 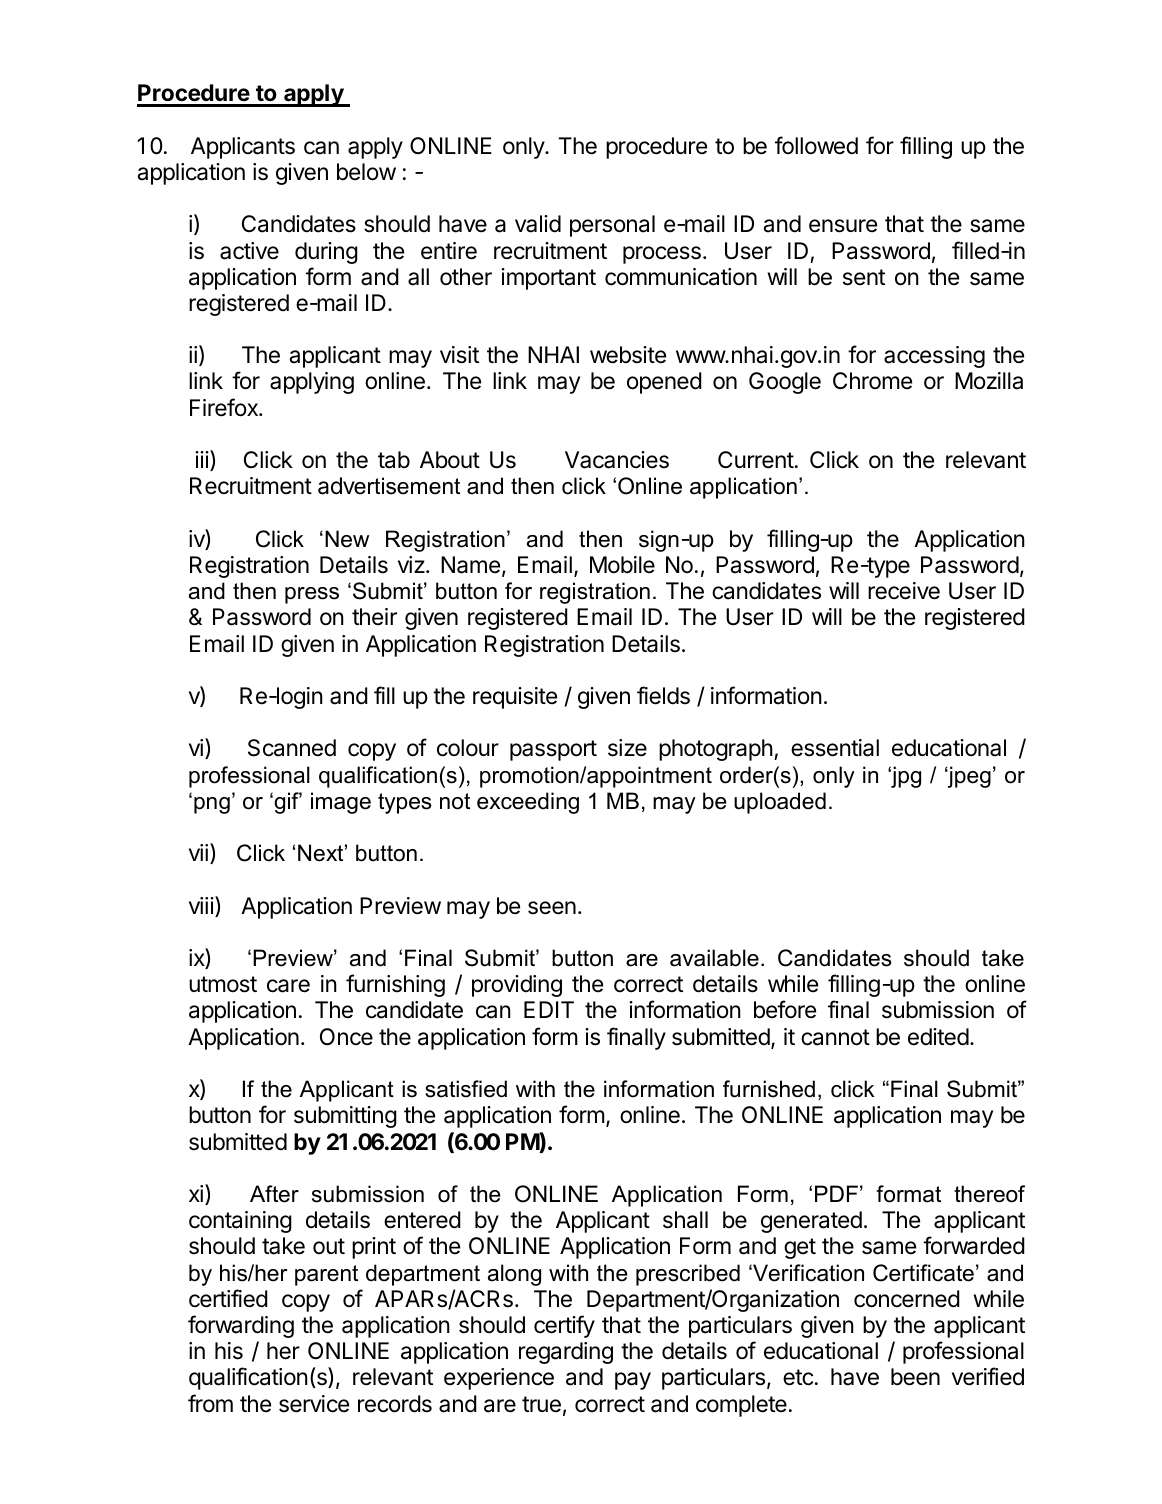 What do you see at coordinates (915, 1377) in the page?
I see `been` at bounding box center [915, 1377].
